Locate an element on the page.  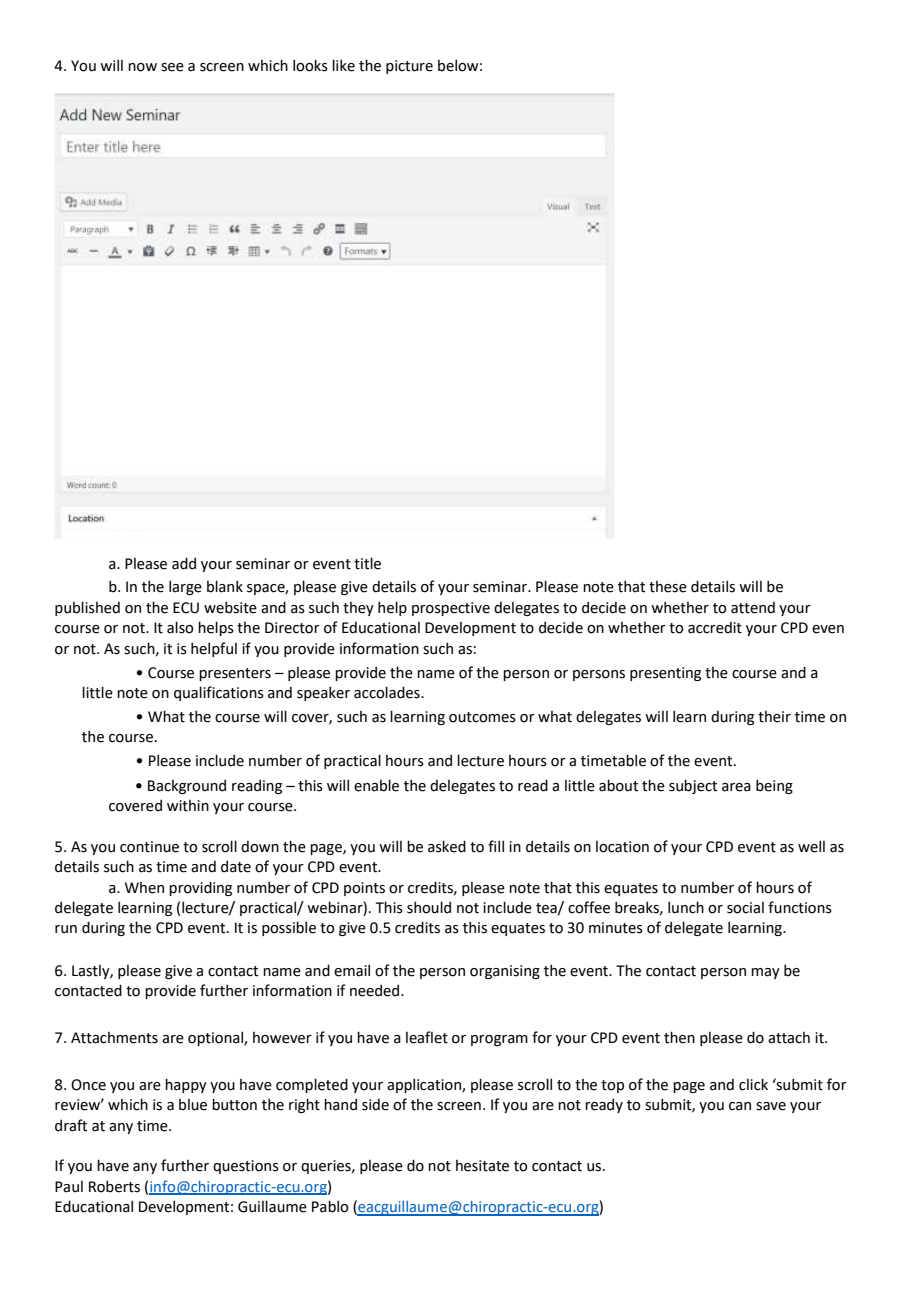
title is located at coordinates (367, 563).
